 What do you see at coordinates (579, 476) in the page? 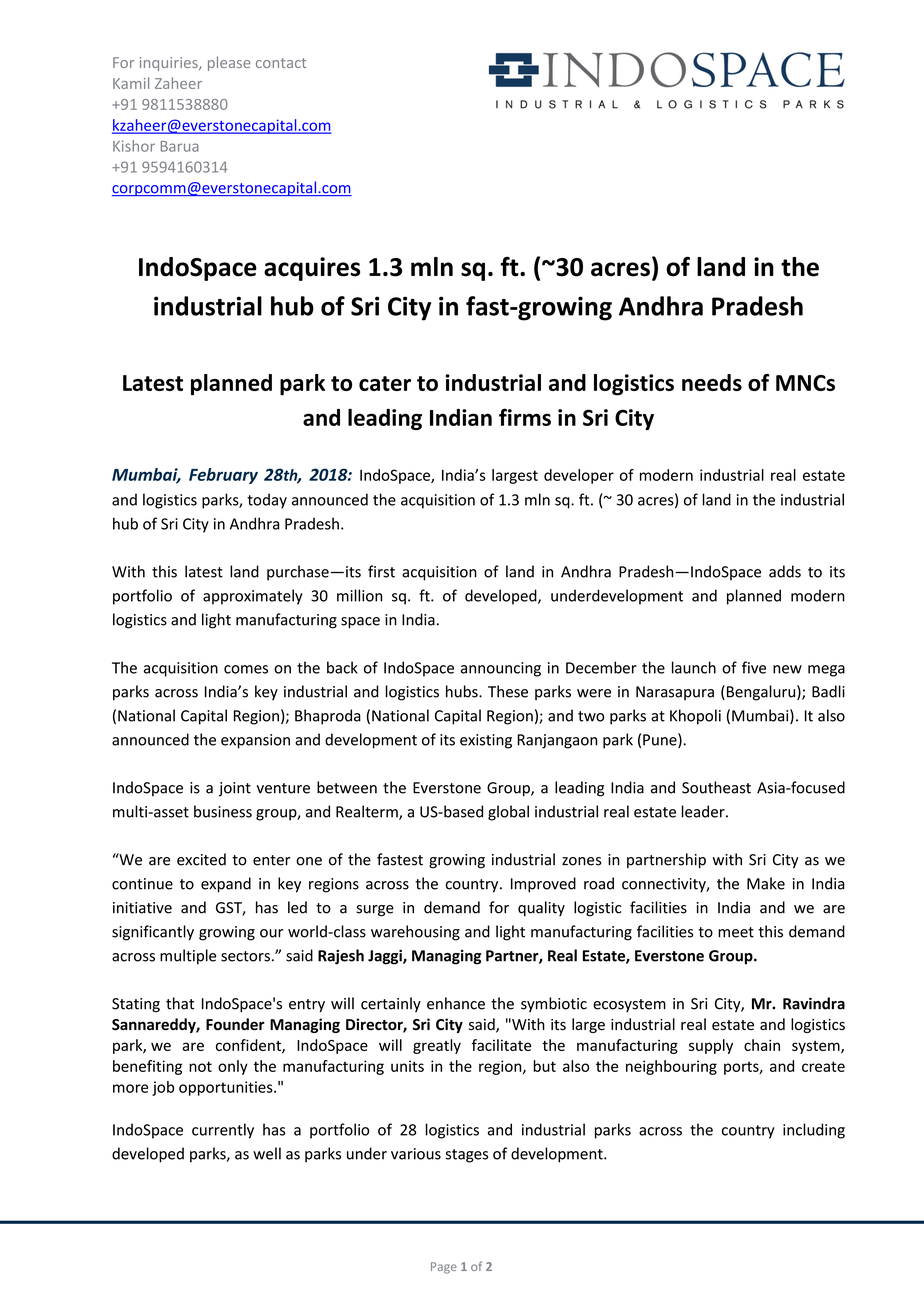
I see `developer` at bounding box center [579, 476].
